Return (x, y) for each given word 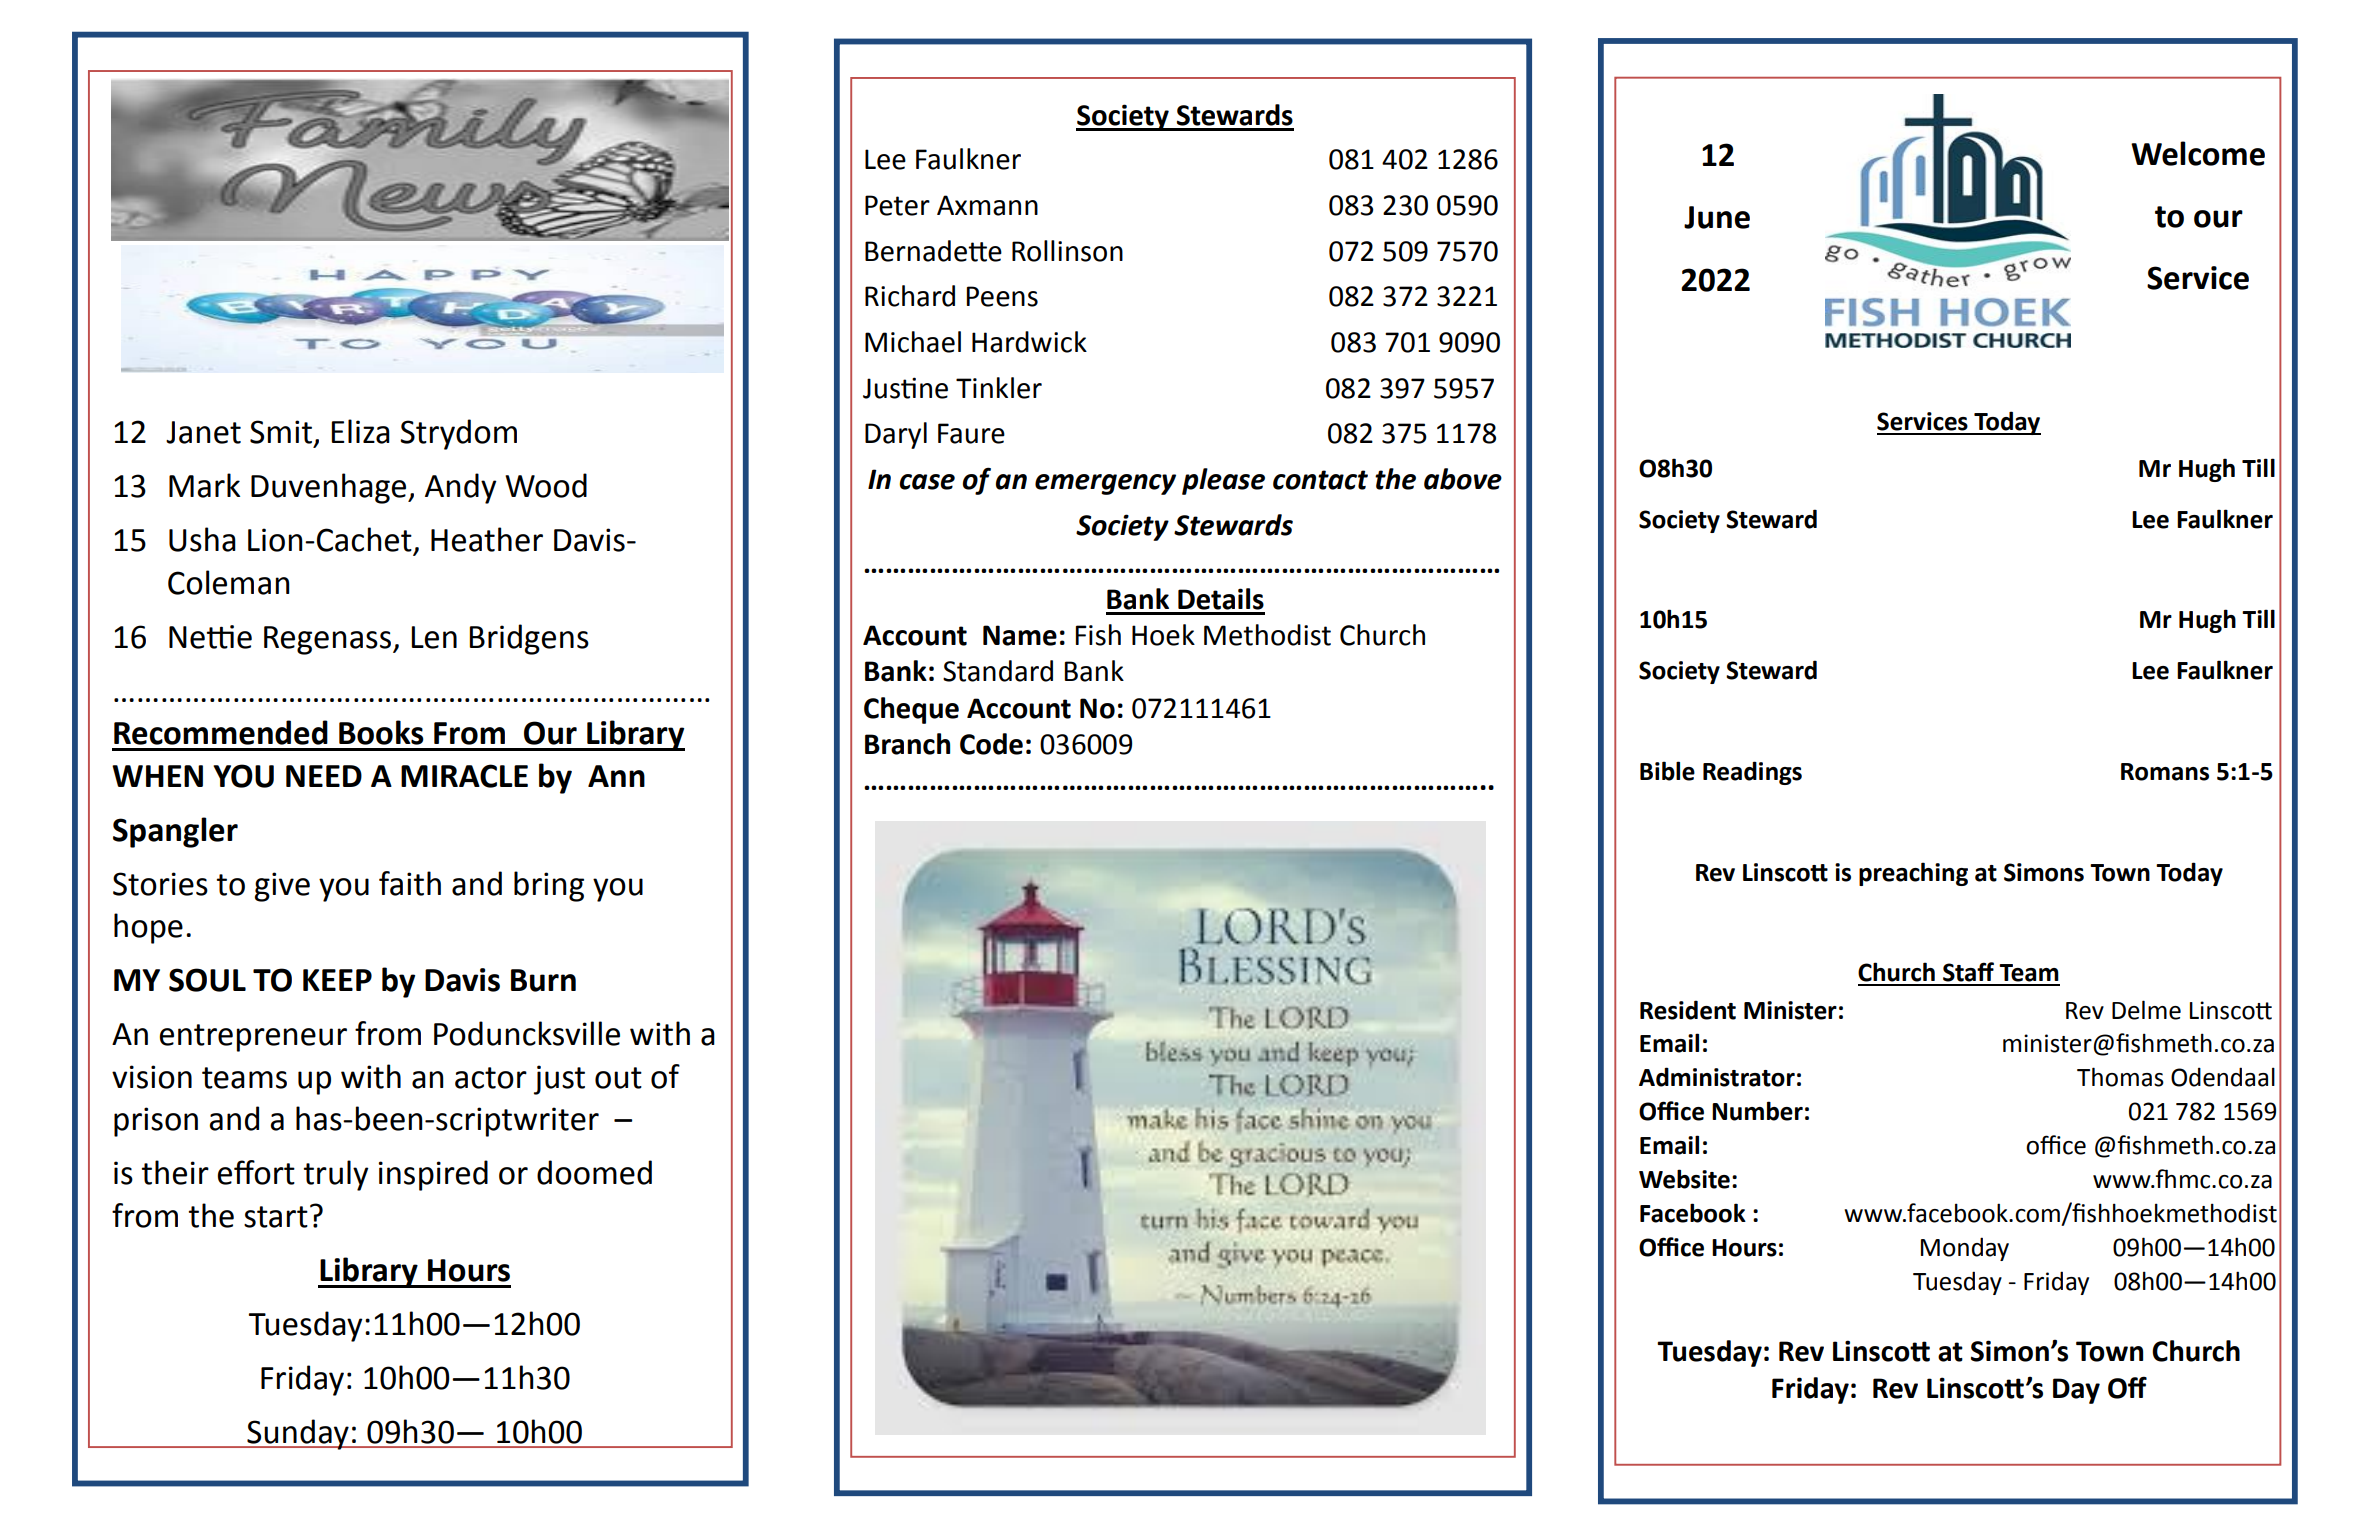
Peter (897, 205)
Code (991, 744)
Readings (1752, 773)
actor (491, 1078)
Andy (461, 488)
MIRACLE (464, 776)
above (1463, 479)
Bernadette (933, 251)
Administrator (1717, 1077)
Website (1684, 1179)
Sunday (298, 1434)
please (1223, 481)
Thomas (2120, 1077)
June (1717, 217)
